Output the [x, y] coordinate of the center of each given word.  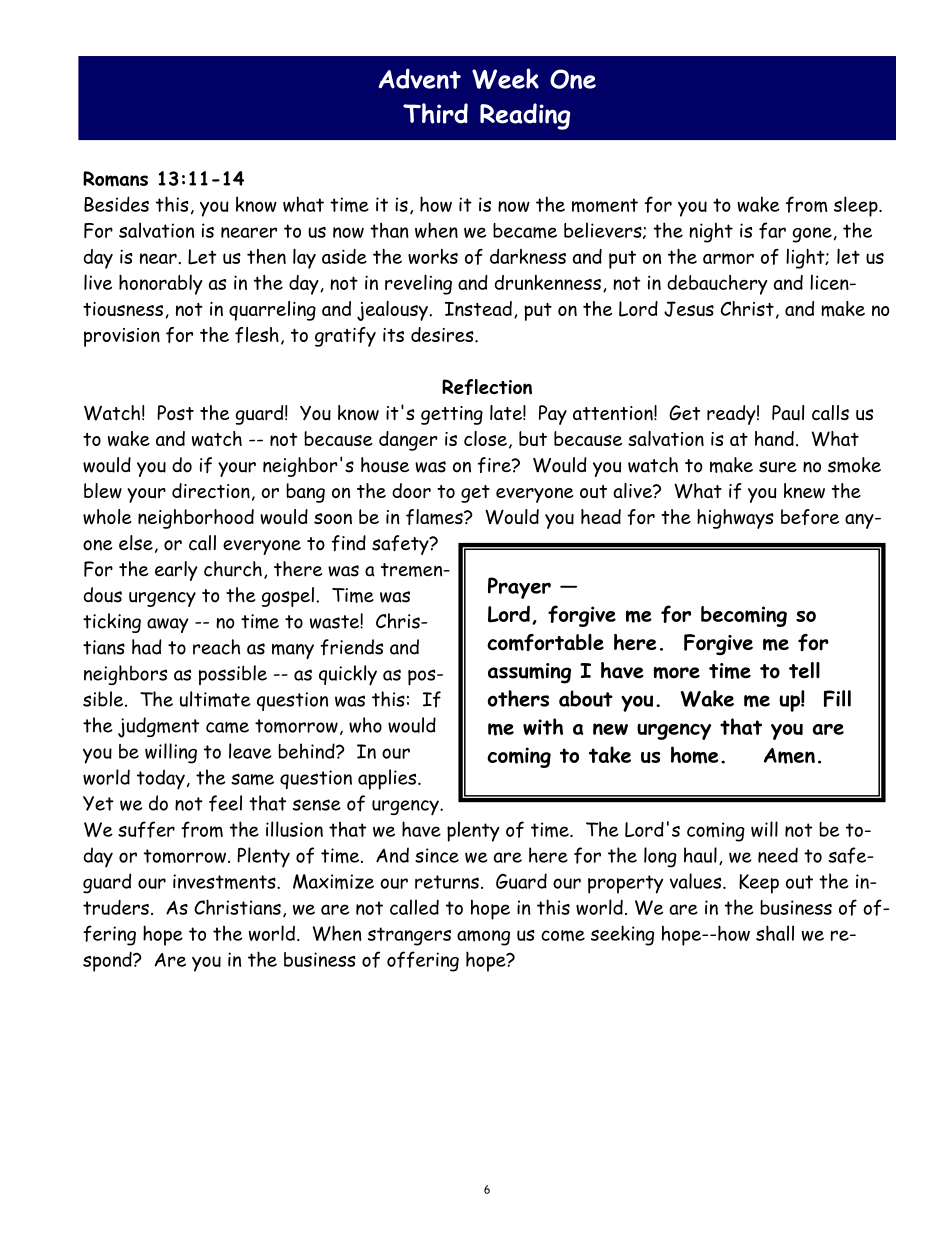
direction [211, 491]
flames [435, 517]
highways [735, 519]
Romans [115, 179]
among [483, 938]
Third [435, 113]
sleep [857, 206]
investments [225, 882]
